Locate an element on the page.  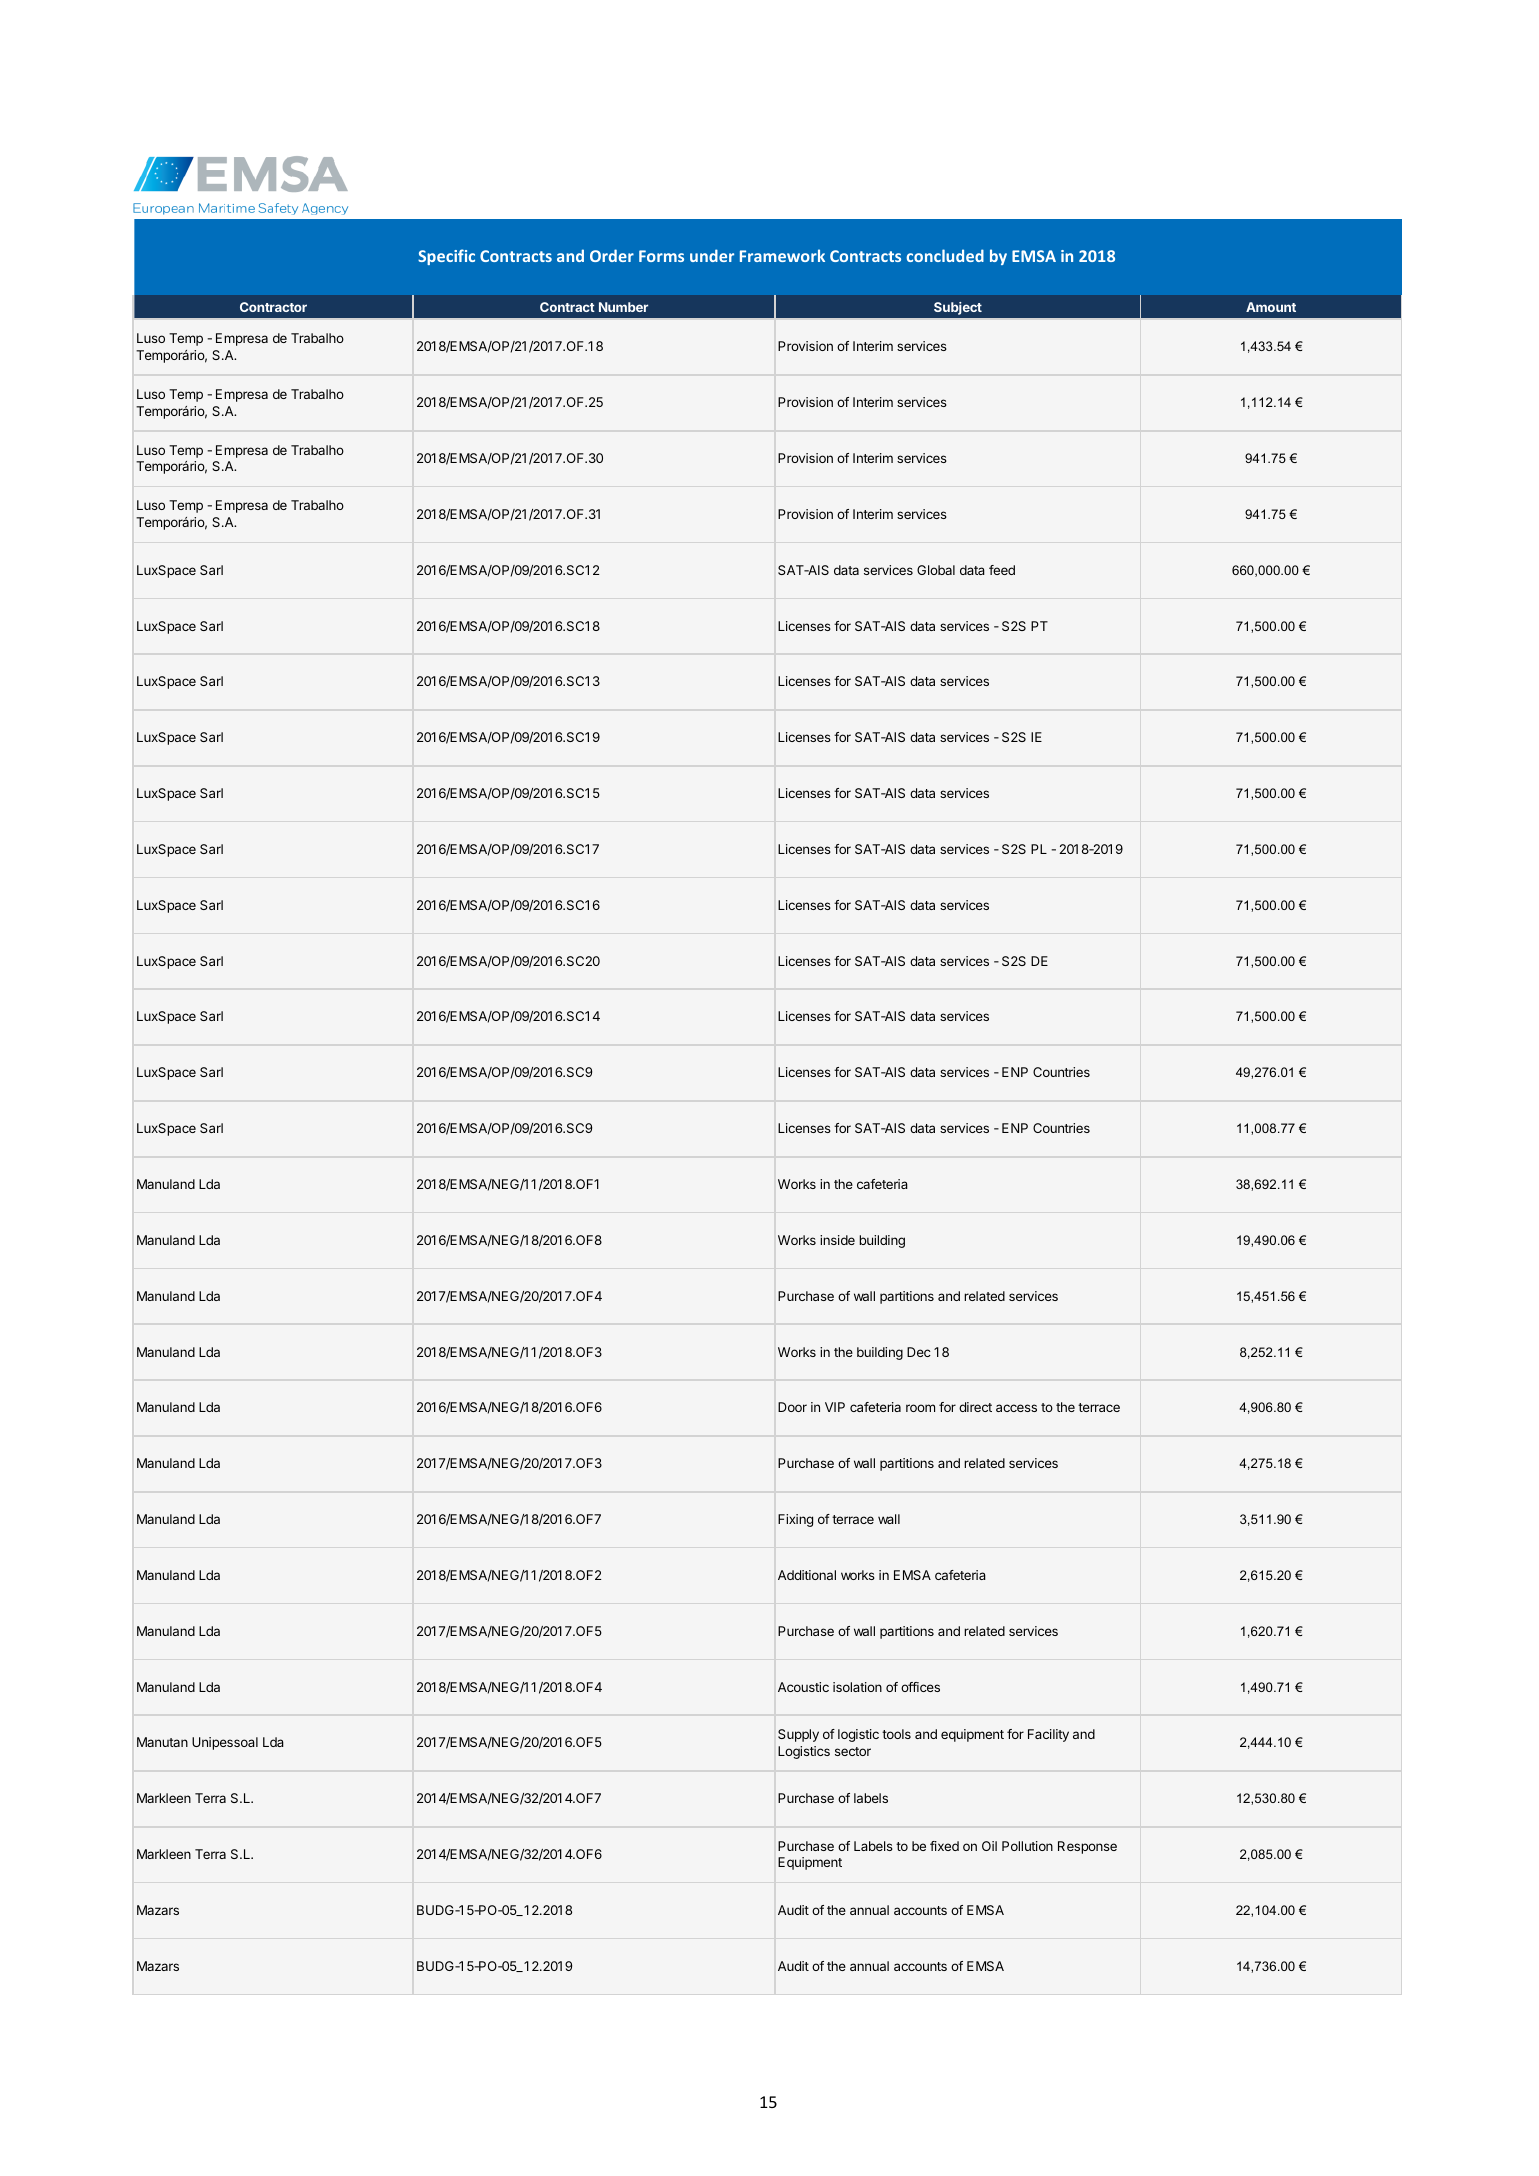
access is located at coordinates (1016, 1408).
